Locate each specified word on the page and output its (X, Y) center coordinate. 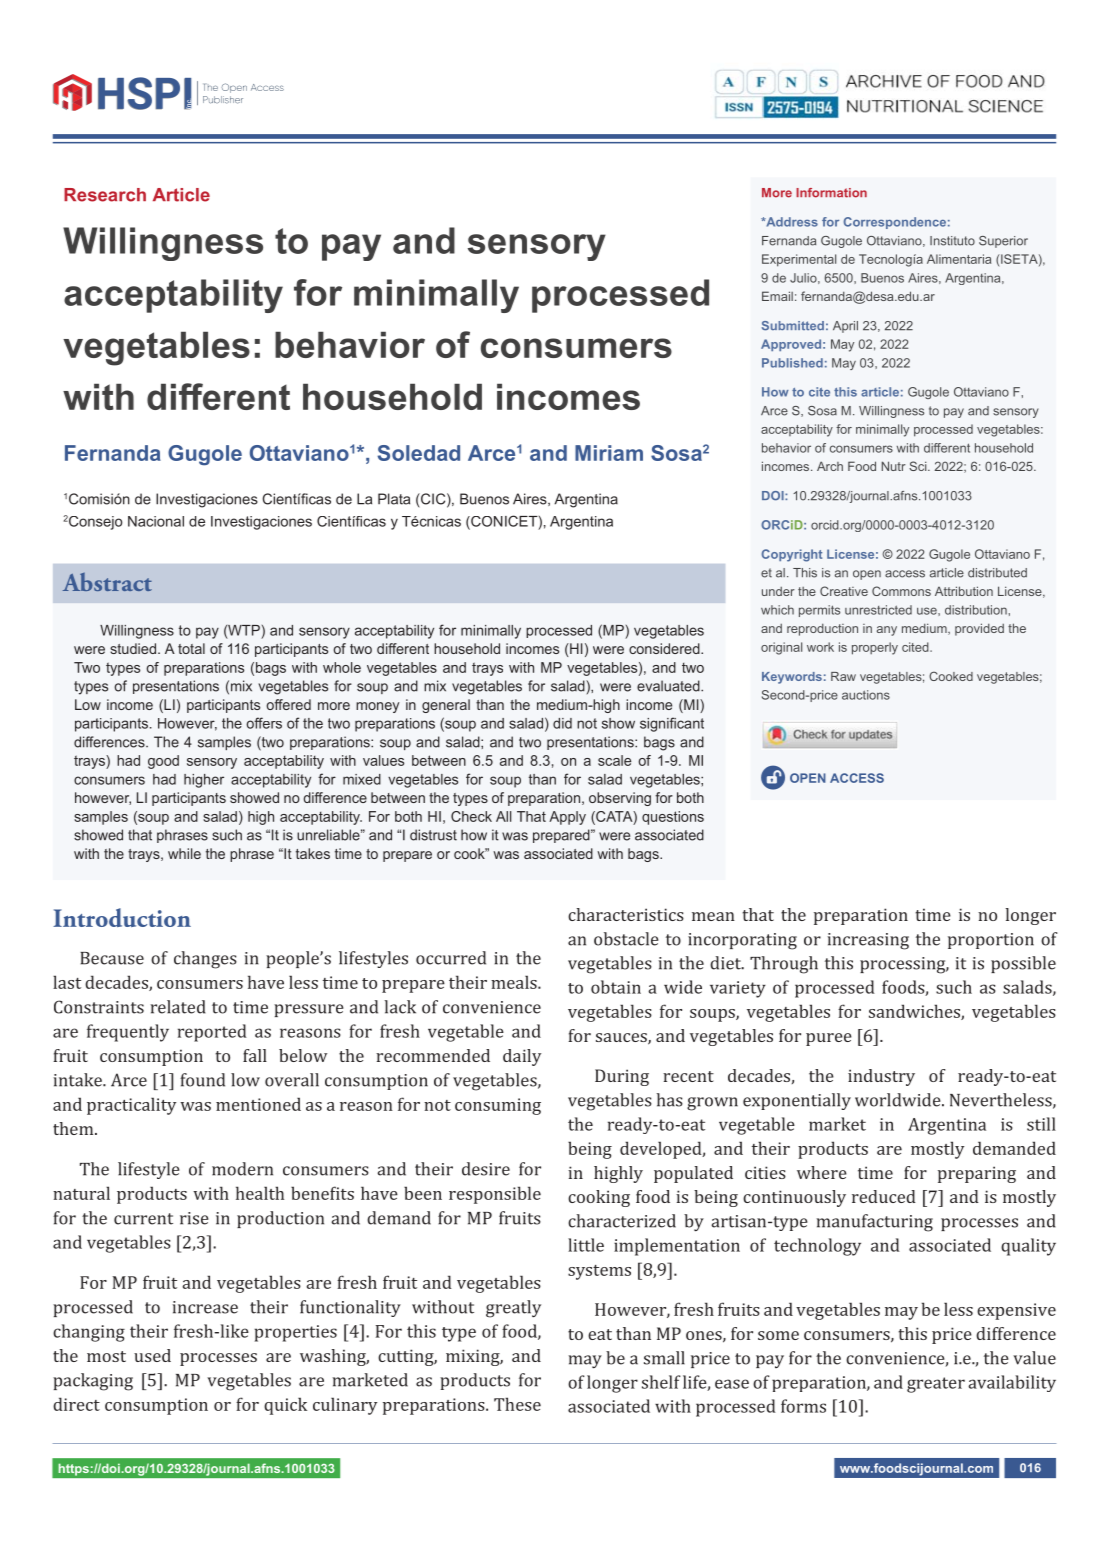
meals (515, 982)
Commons (901, 591)
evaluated (669, 686)
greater (936, 1385)
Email (777, 296)
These (517, 1404)
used (152, 1355)
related (178, 1007)
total (191, 648)
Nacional (156, 521)
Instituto (952, 241)
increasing (868, 941)
